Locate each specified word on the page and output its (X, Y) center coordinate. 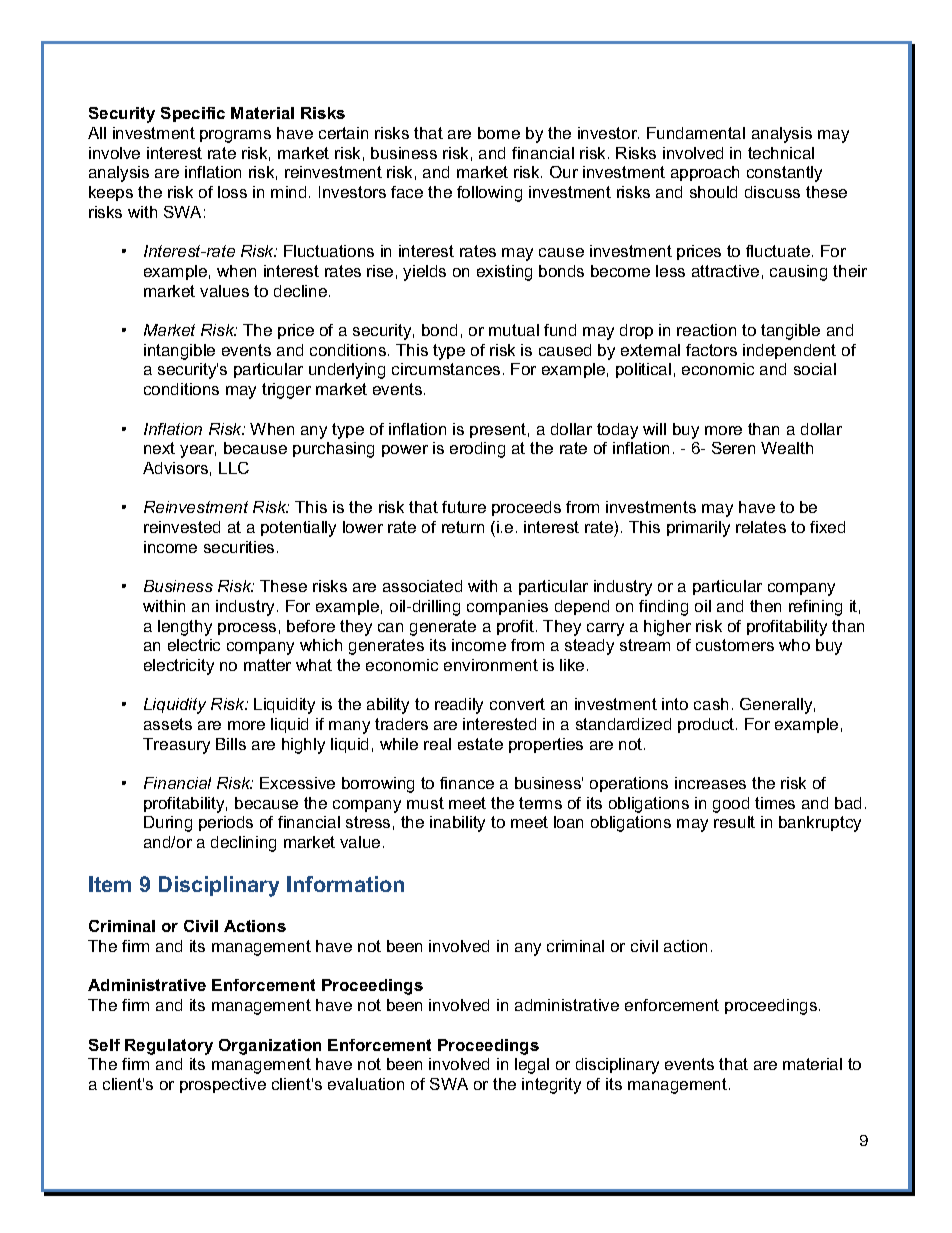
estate (480, 744)
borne (499, 133)
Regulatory (169, 1047)
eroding (477, 450)
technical (781, 153)
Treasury (176, 746)
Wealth (787, 448)
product (707, 725)
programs (235, 136)
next (159, 448)
